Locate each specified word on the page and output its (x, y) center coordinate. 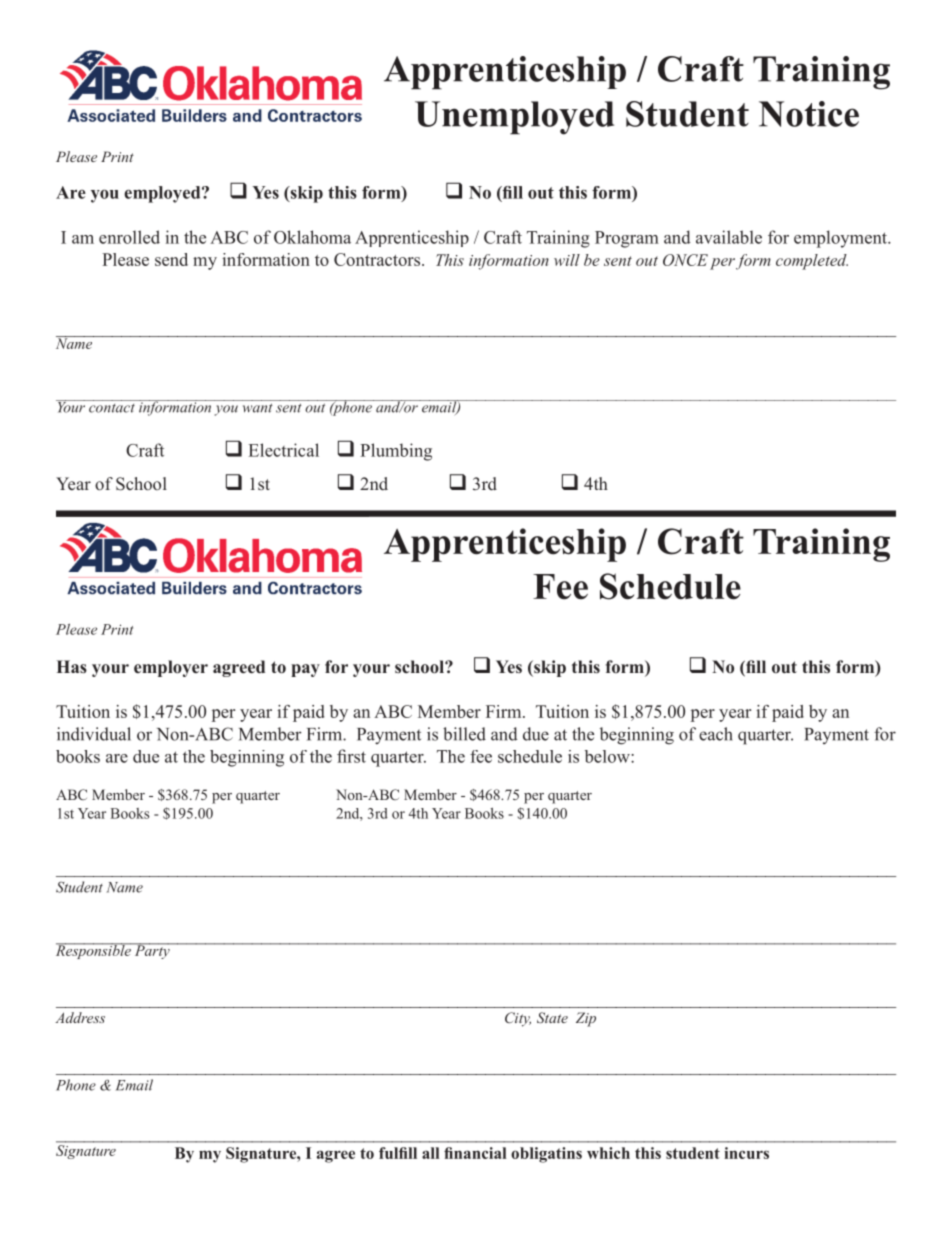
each (716, 734)
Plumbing (396, 452)
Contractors (378, 259)
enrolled (129, 237)
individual (94, 734)
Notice (809, 114)
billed (464, 734)
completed (812, 262)
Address (80, 1017)
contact (112, 408)
